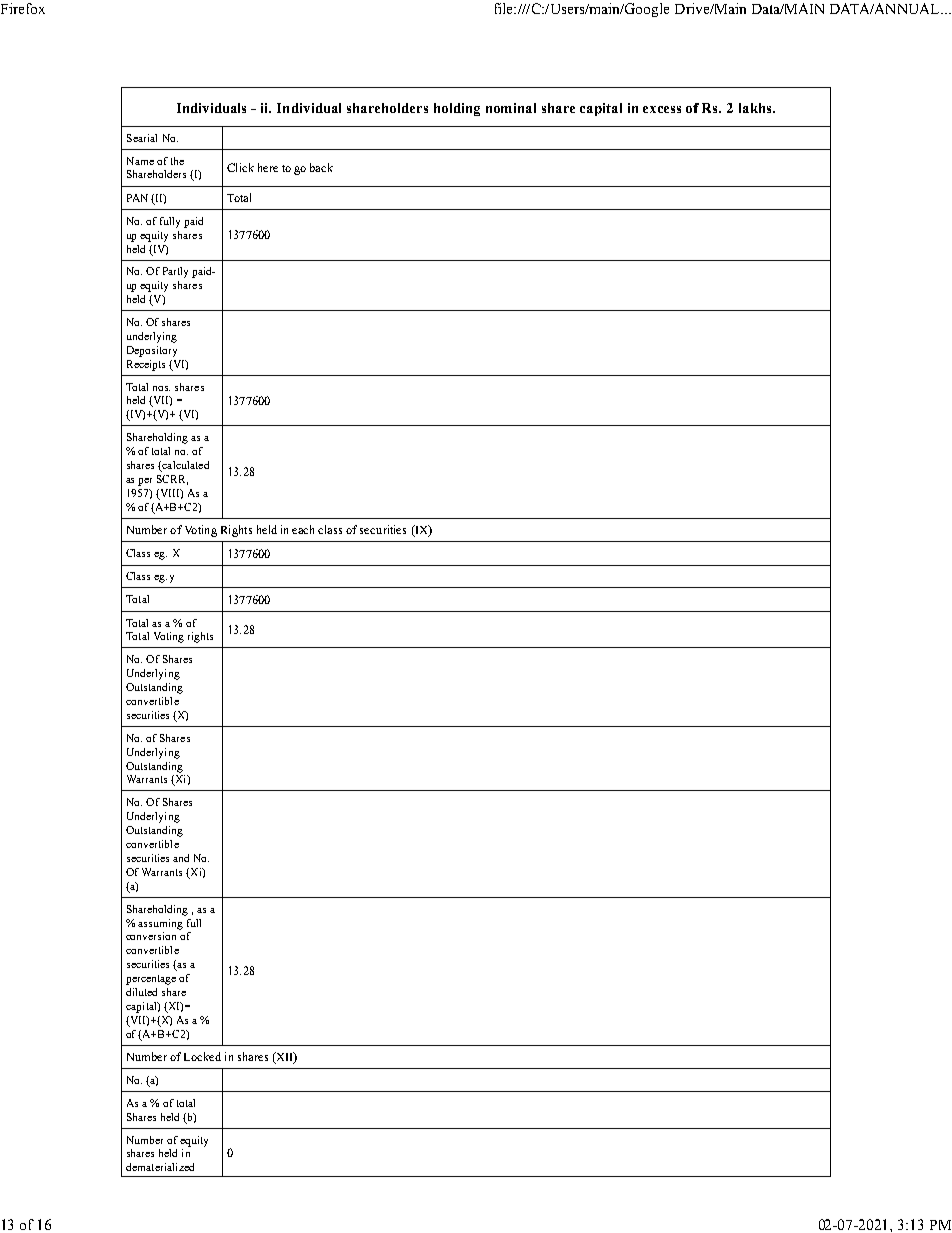 The width and height of the image is (952, 1233). What do you see at coordinates (160, 1167) in the image?
I see `dematerialized` at bounding box center [160, 1167].
